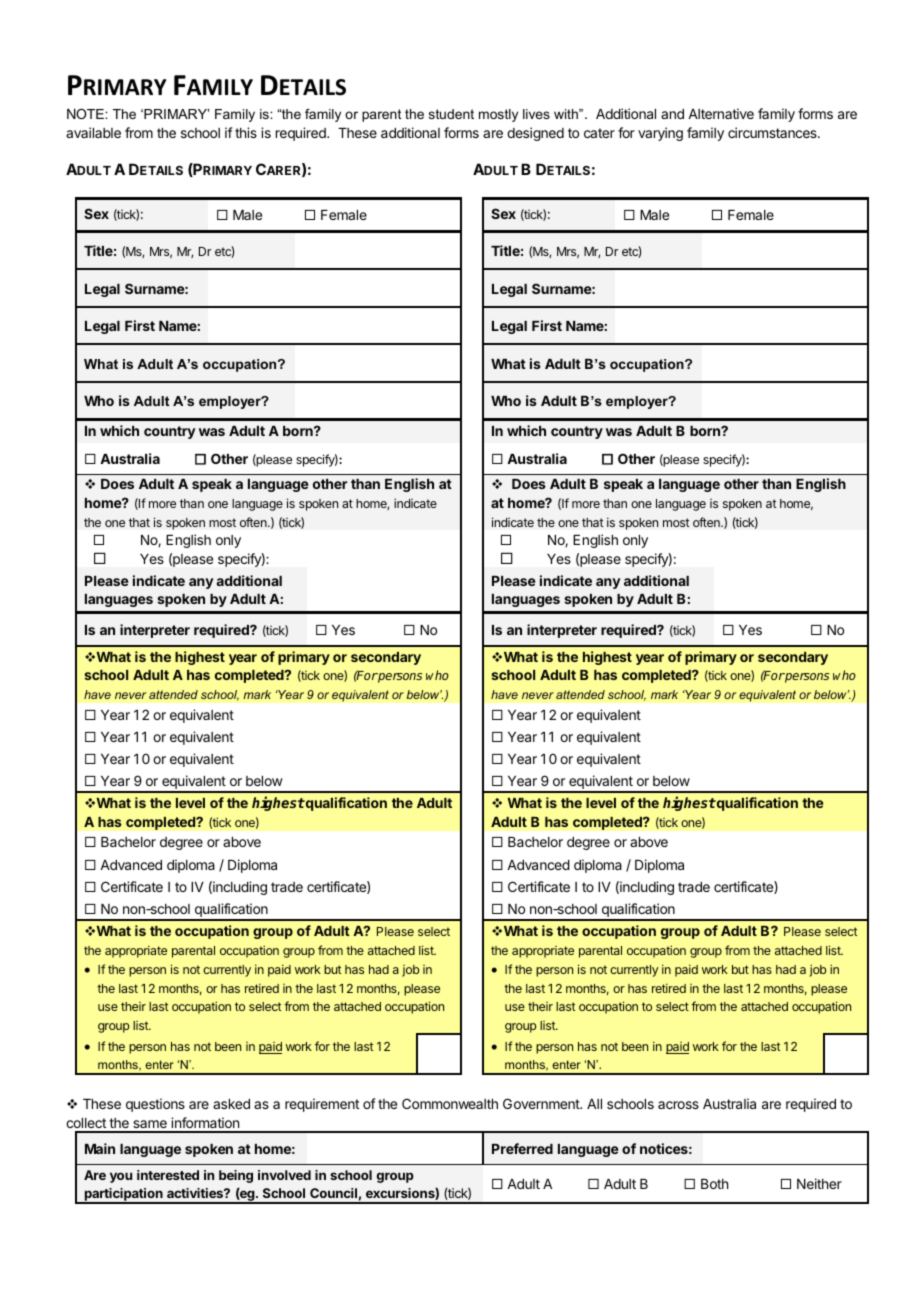 The image size is (924, 1308). What do you see at coordinates (451, 114) in the screenshot?
I see `student` at bounding box center [451, 114].
